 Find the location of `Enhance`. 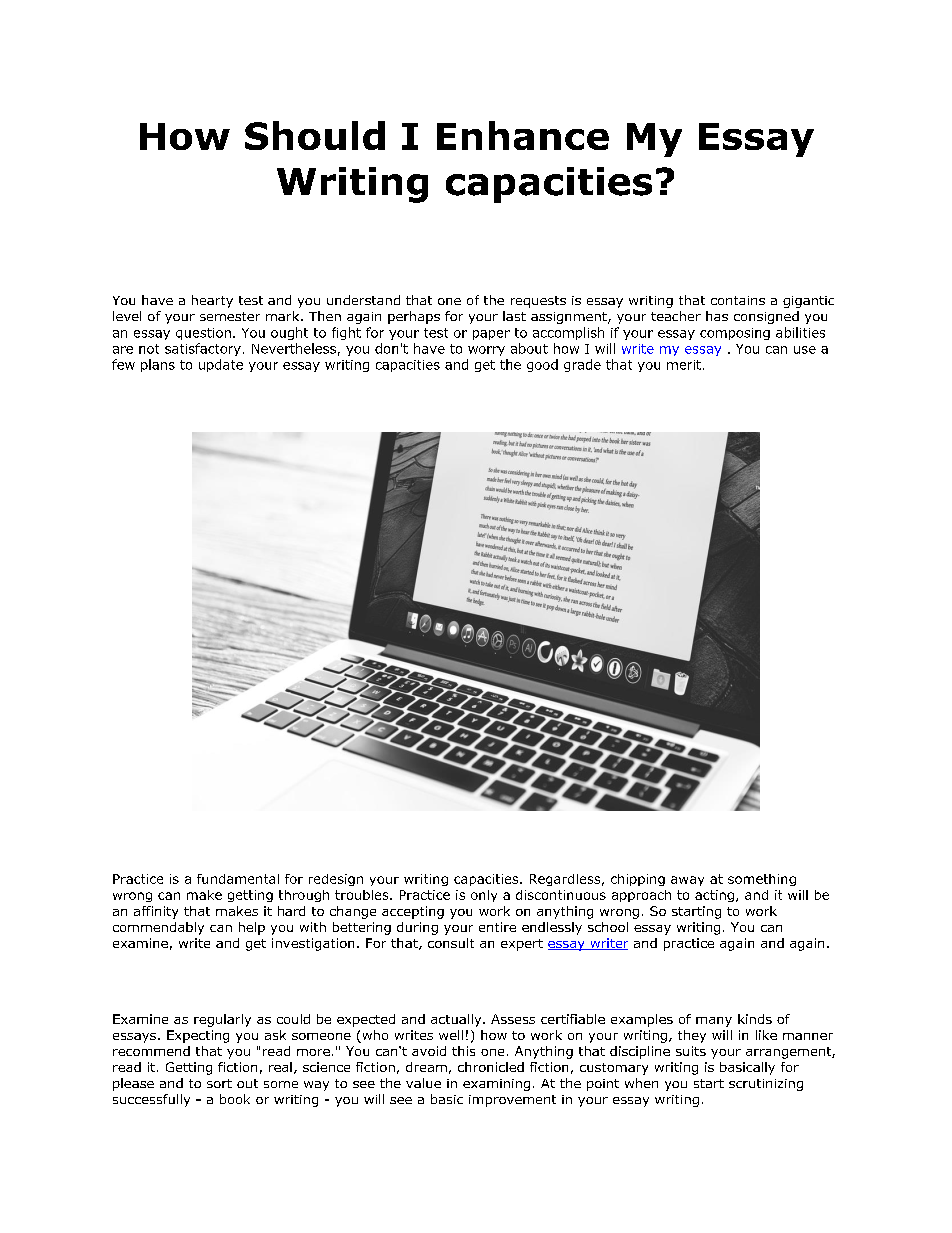

Enhance is located at coordinates (523, 135).
